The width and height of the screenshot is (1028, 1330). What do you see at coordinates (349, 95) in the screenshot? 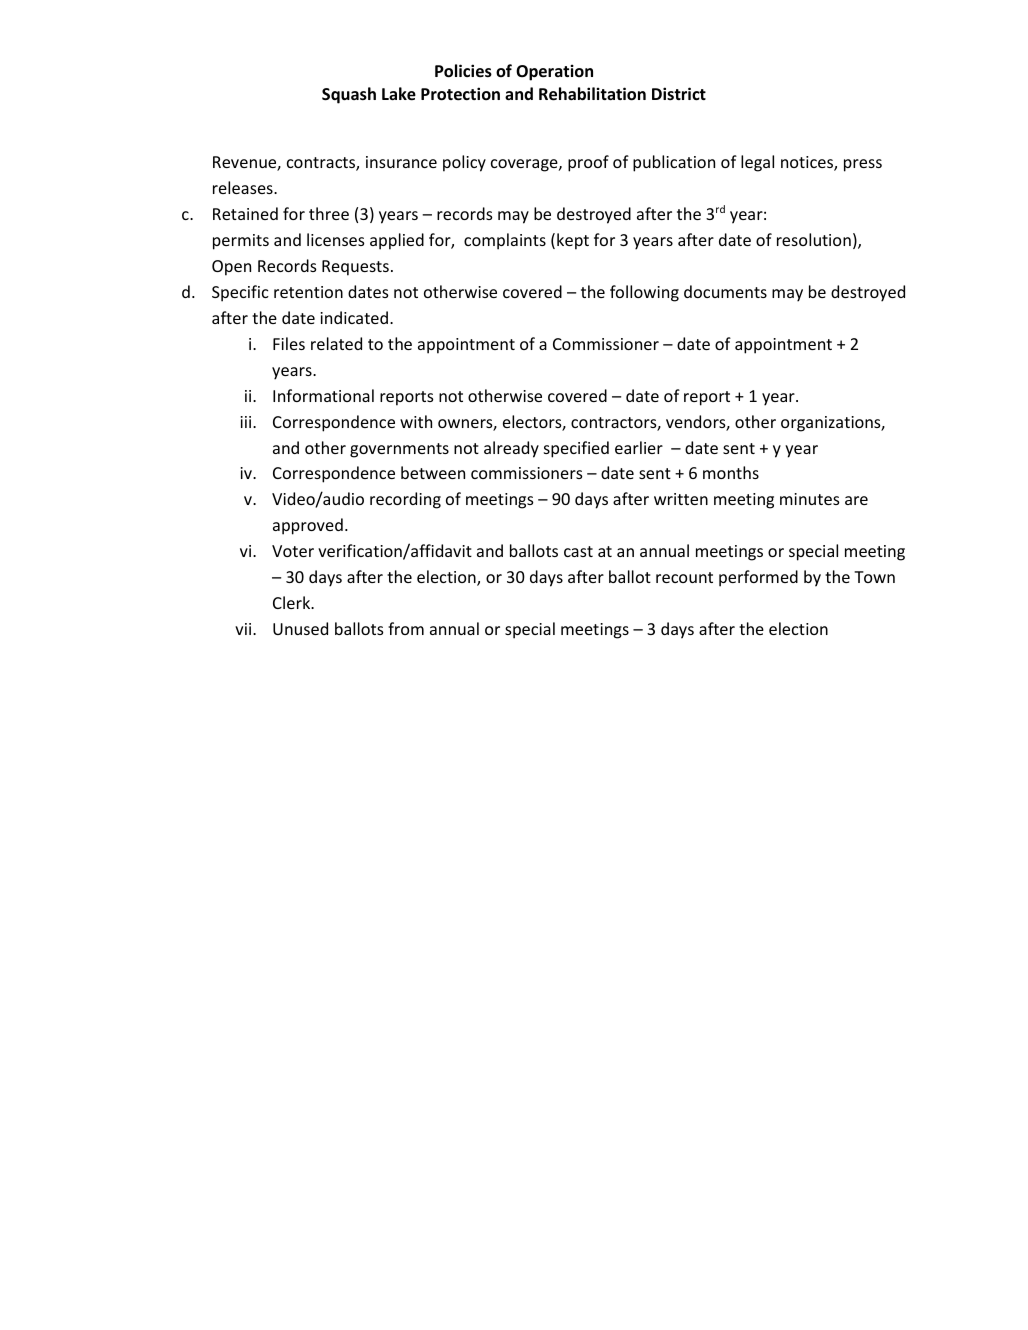
I see `Squash` at bounding box center [349, 95].
